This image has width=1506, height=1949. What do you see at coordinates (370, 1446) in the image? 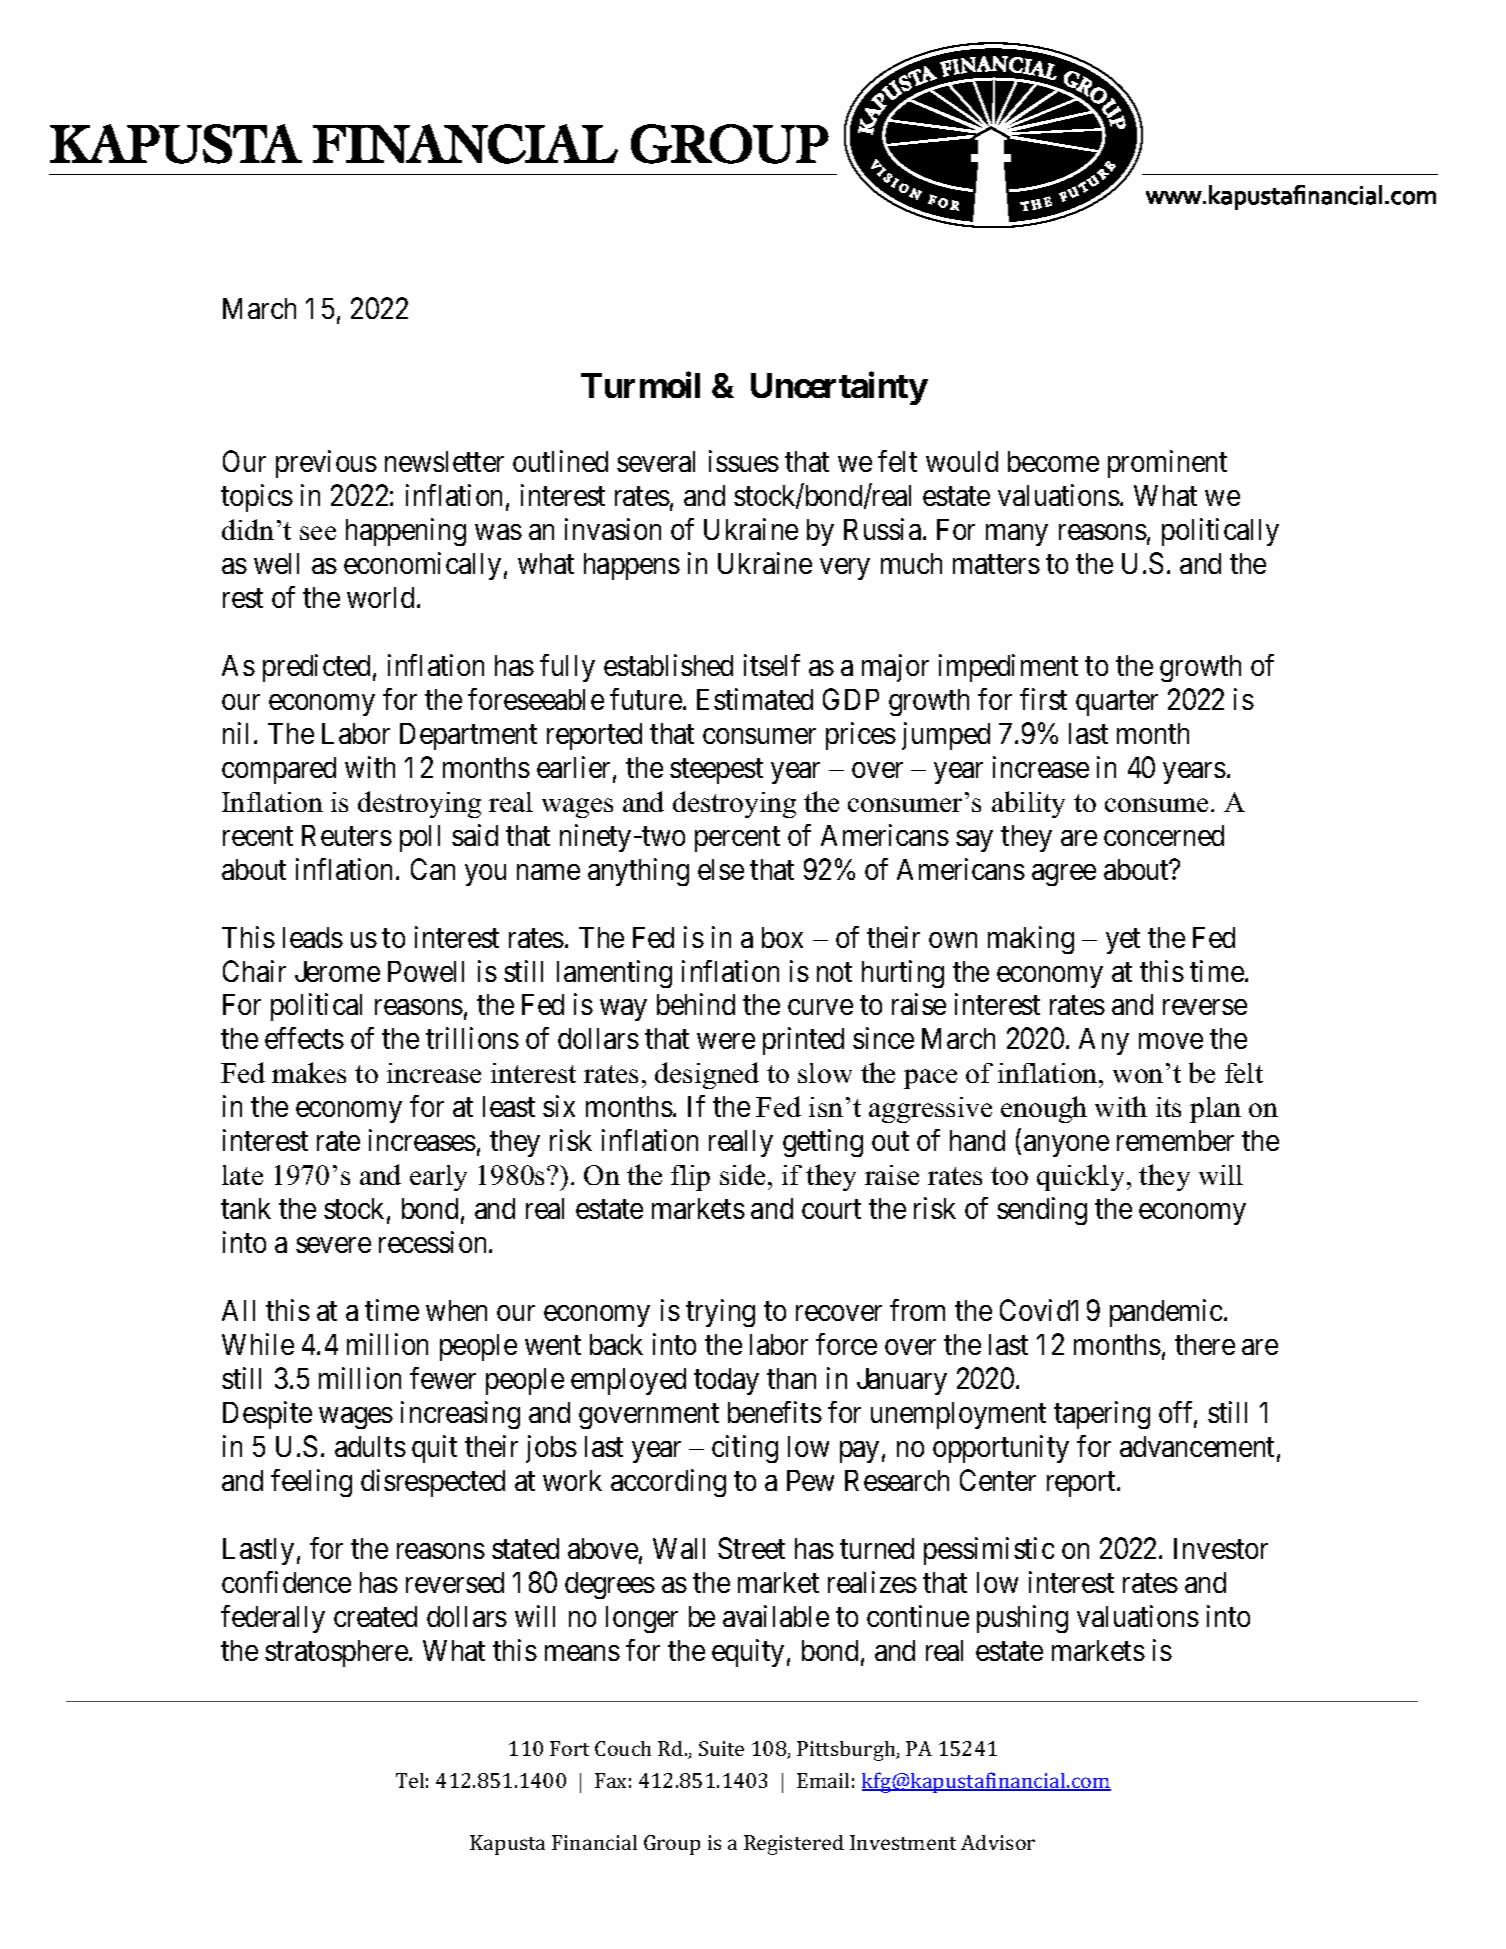
I see `adults` at bounding box center [370, 1446].
